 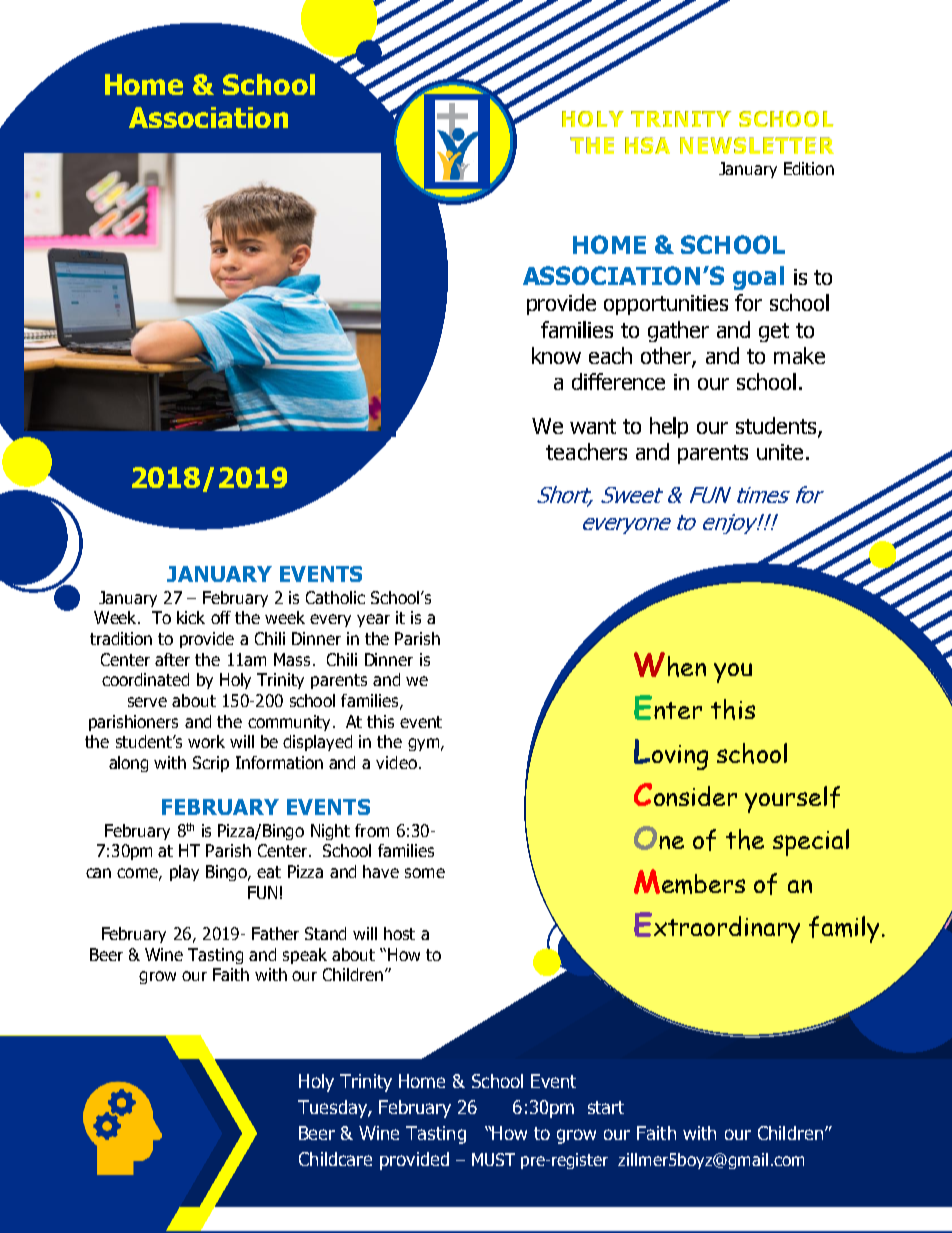 I want to click on off, so click(x=221, y=617).
